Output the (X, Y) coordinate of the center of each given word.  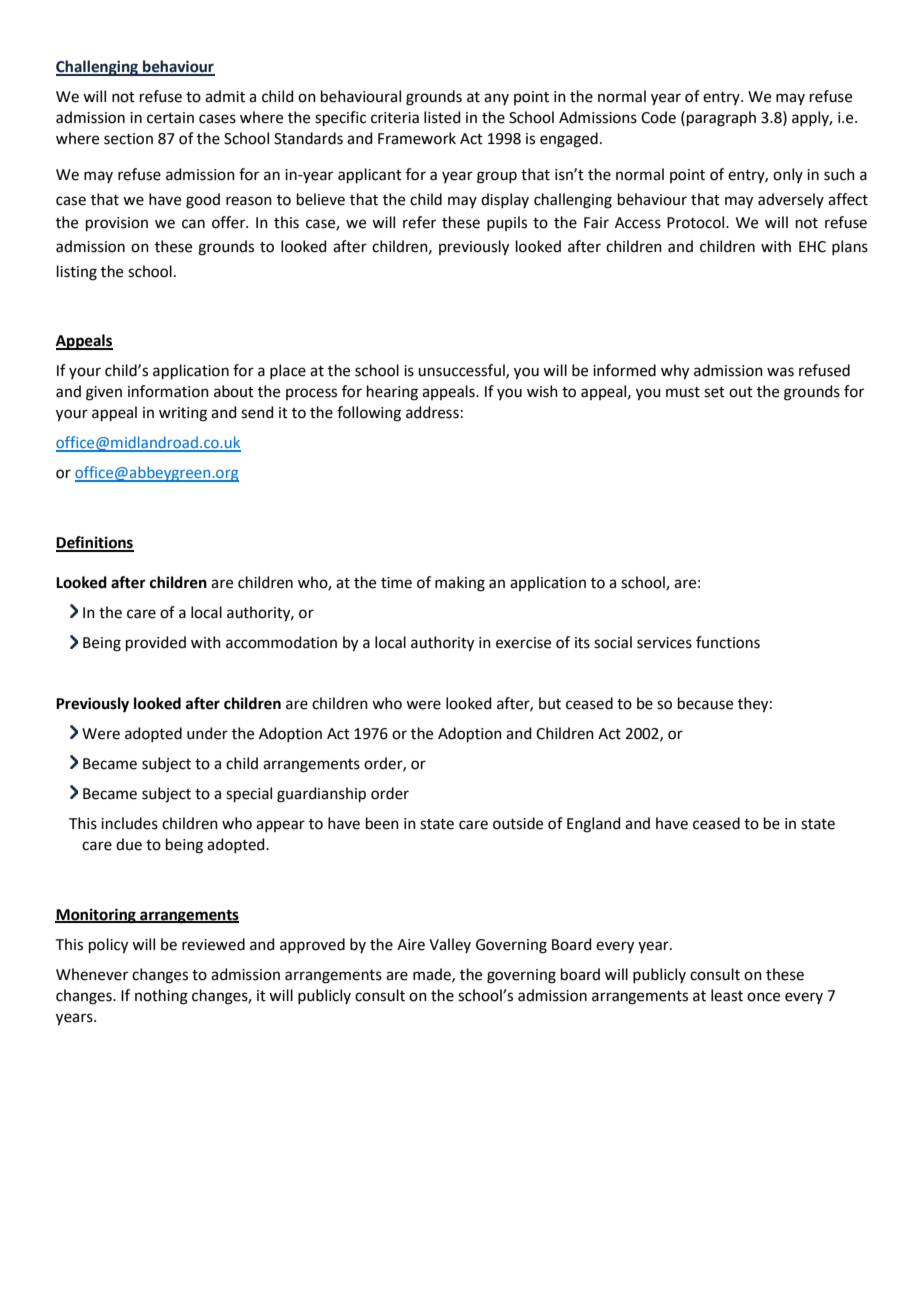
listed (442, 117)
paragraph (721, 119)
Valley (450, 945)
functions (728, 642)
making (460, 584)
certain (170, 118)
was (780, 372)
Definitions (95, 543)
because (705, 703)
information (168, 391)
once (763, 997)
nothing (161, 997)
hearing (392, 393)
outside (518, 823)
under (207, 733)
